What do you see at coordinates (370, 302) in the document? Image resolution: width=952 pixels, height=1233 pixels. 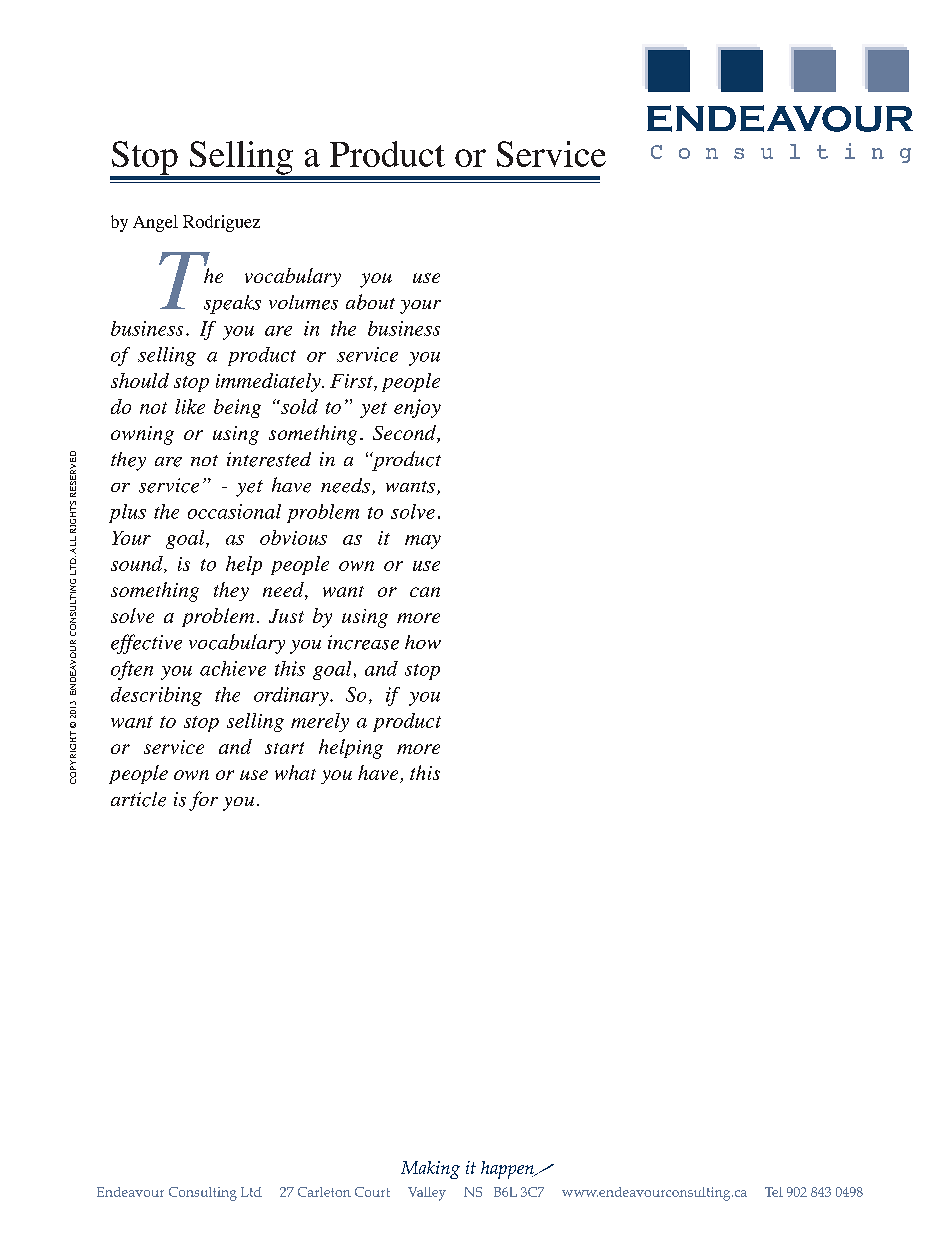 I see `about` at bounding box center [370, 302].
